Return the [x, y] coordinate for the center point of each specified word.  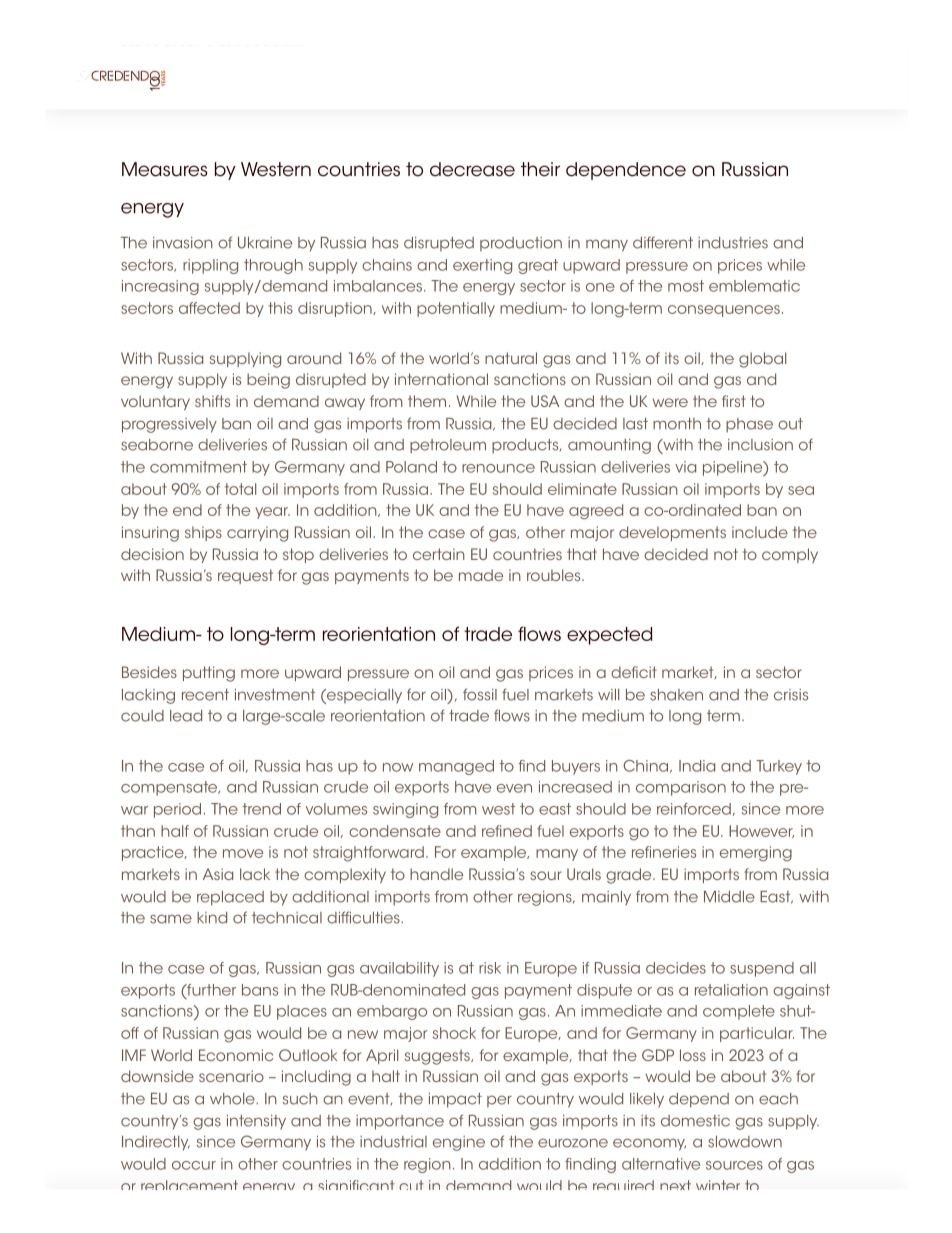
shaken [676, 695]
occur [194, 1165]
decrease [472, 169]
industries [733, 243]
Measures [165, 169]
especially [363, 696]
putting [209, 674]
